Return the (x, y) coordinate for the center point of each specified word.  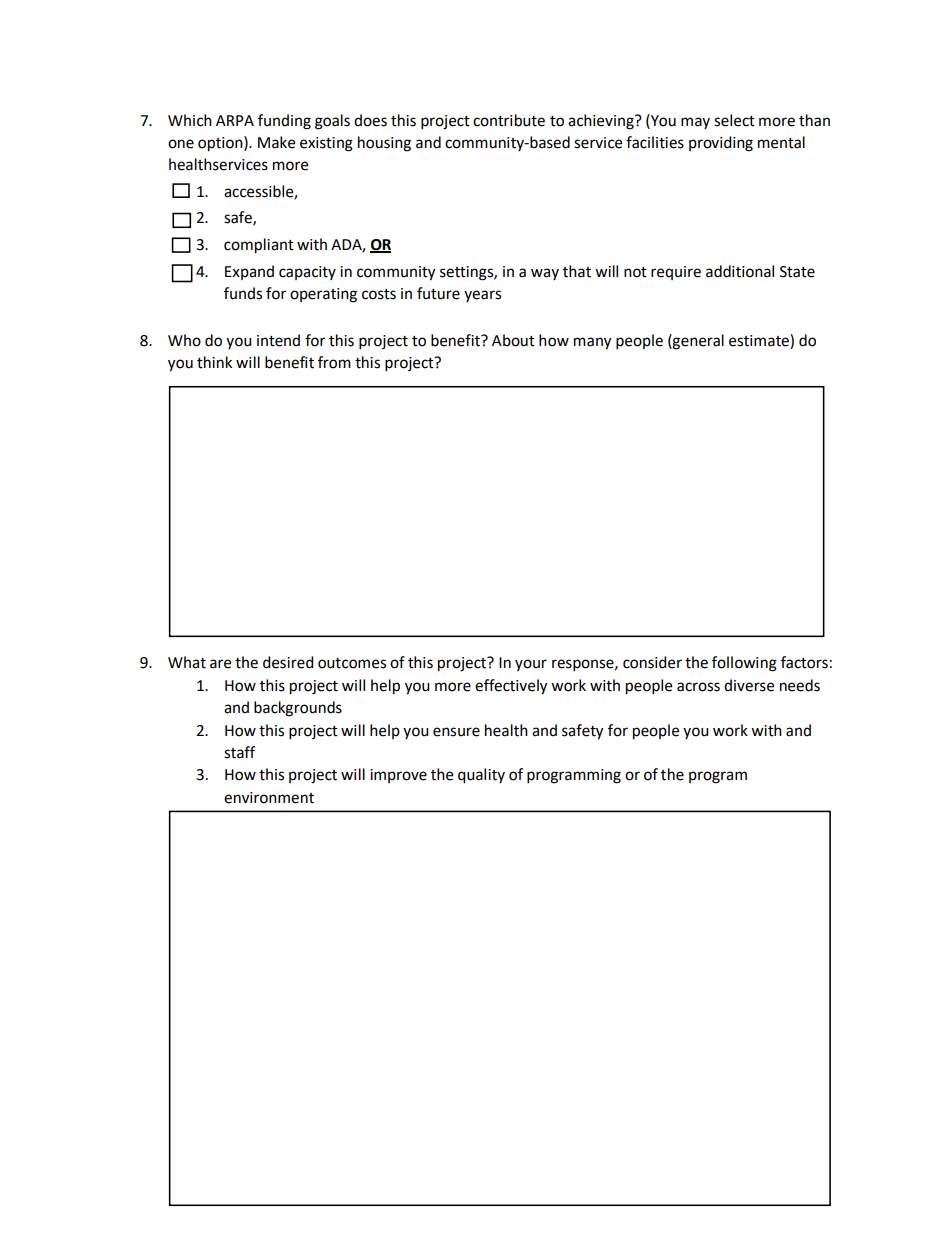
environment (269, 798)
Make (276, 142)
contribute (509, 120)
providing (721, 144)
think (214, 362)
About (513, 340)
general (697, 342)
